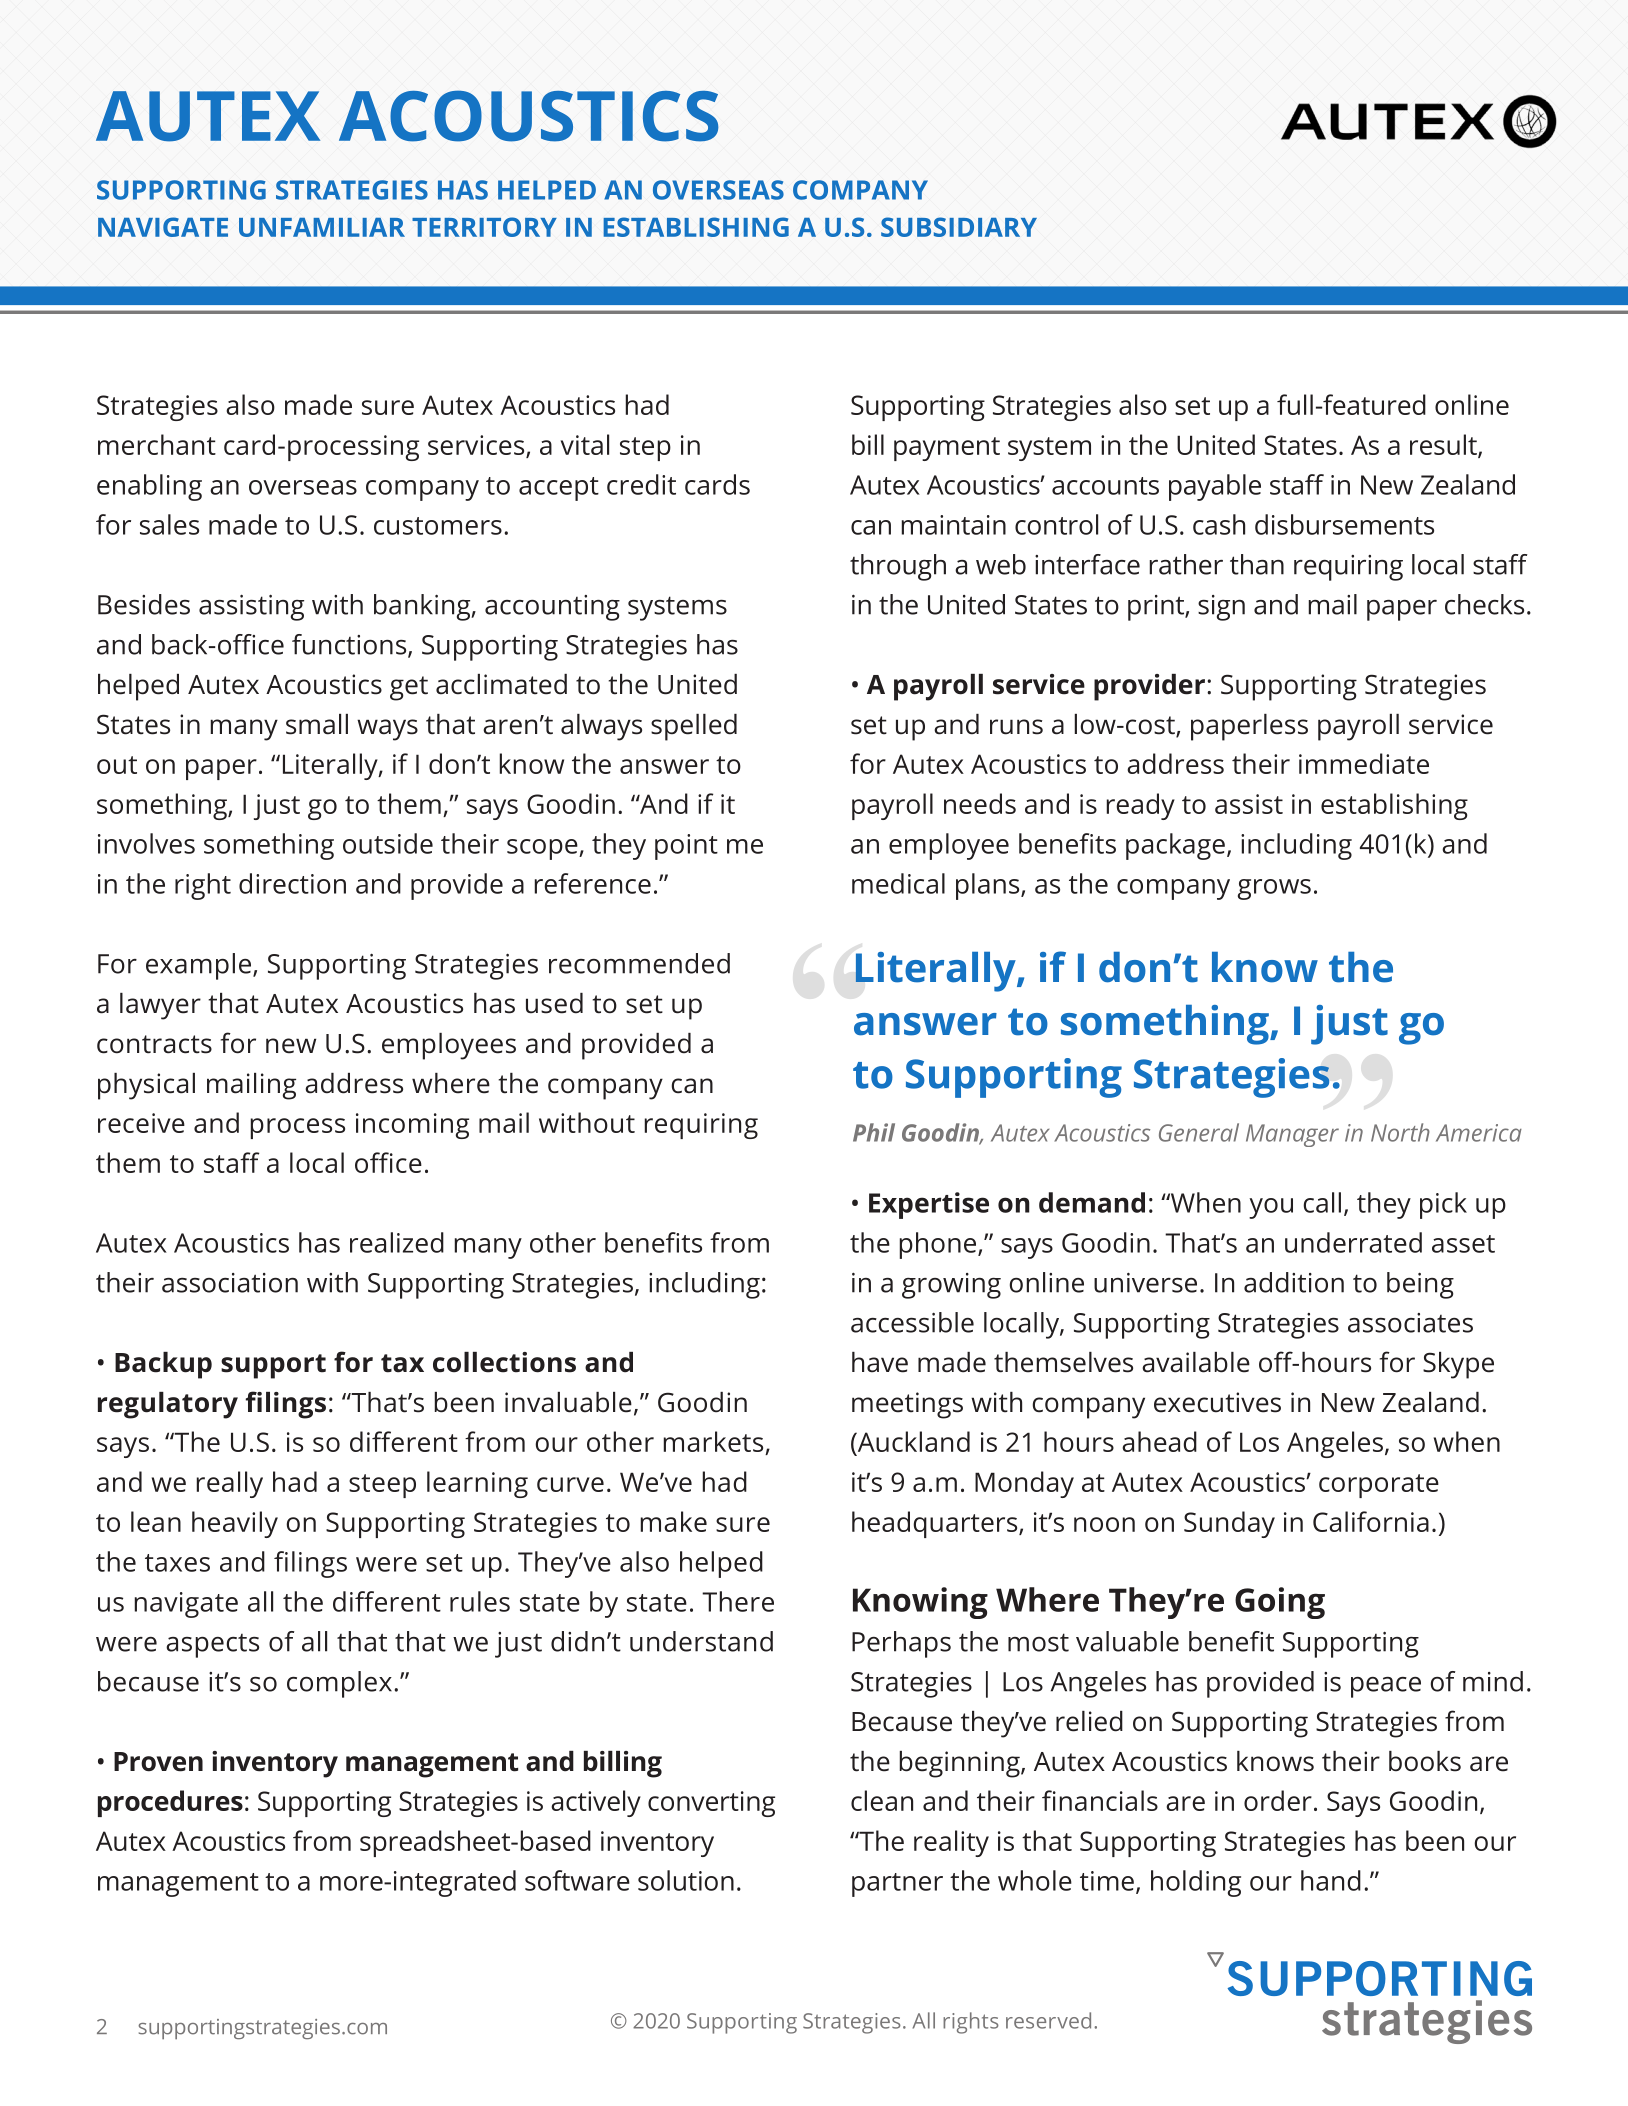  What do you see at coordinates (170, 1803) in the page?
I see `procedures` at bounding box center [170, 1803].
